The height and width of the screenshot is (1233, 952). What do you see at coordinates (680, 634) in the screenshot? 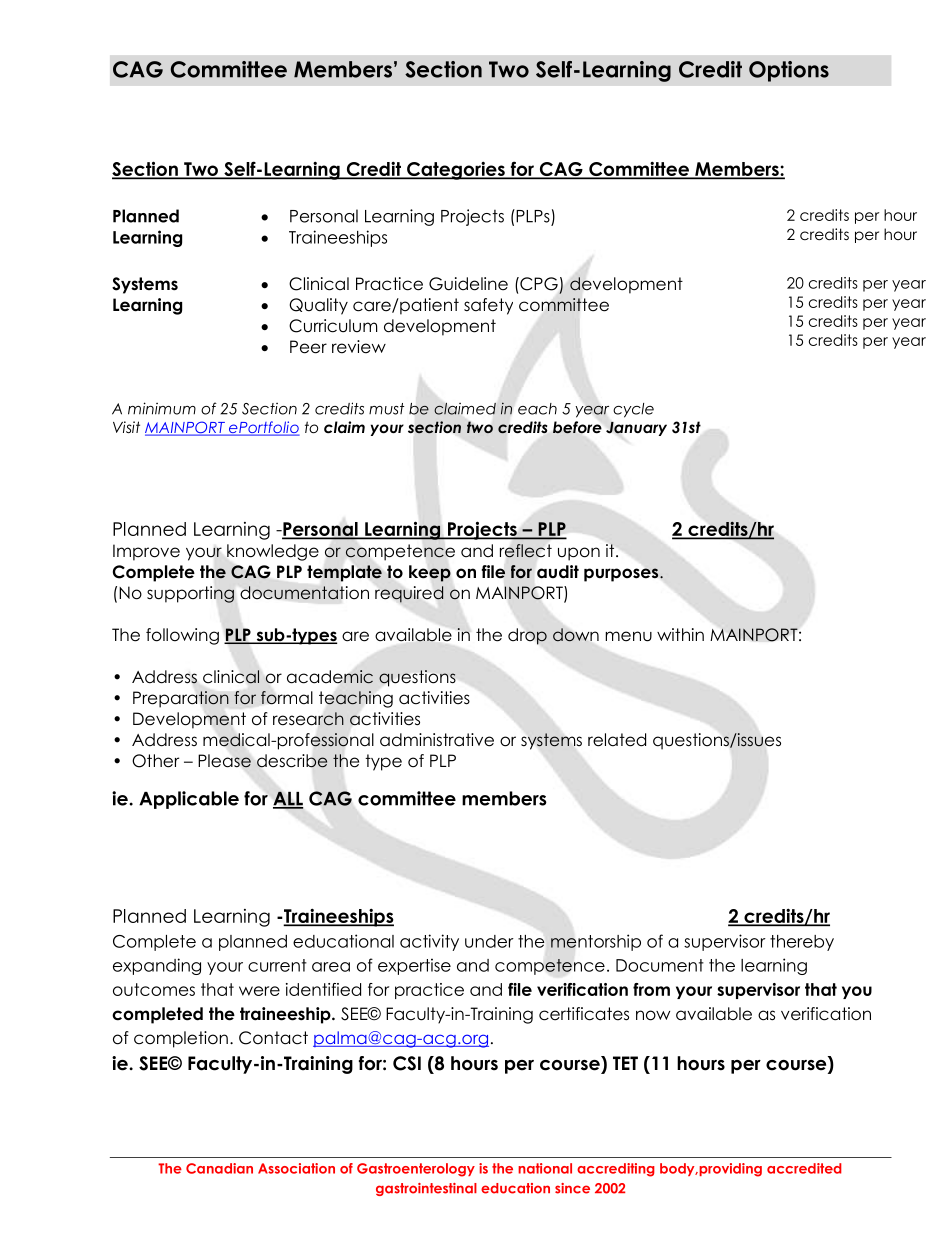
I see `within` at bounding box center [680, 634].
